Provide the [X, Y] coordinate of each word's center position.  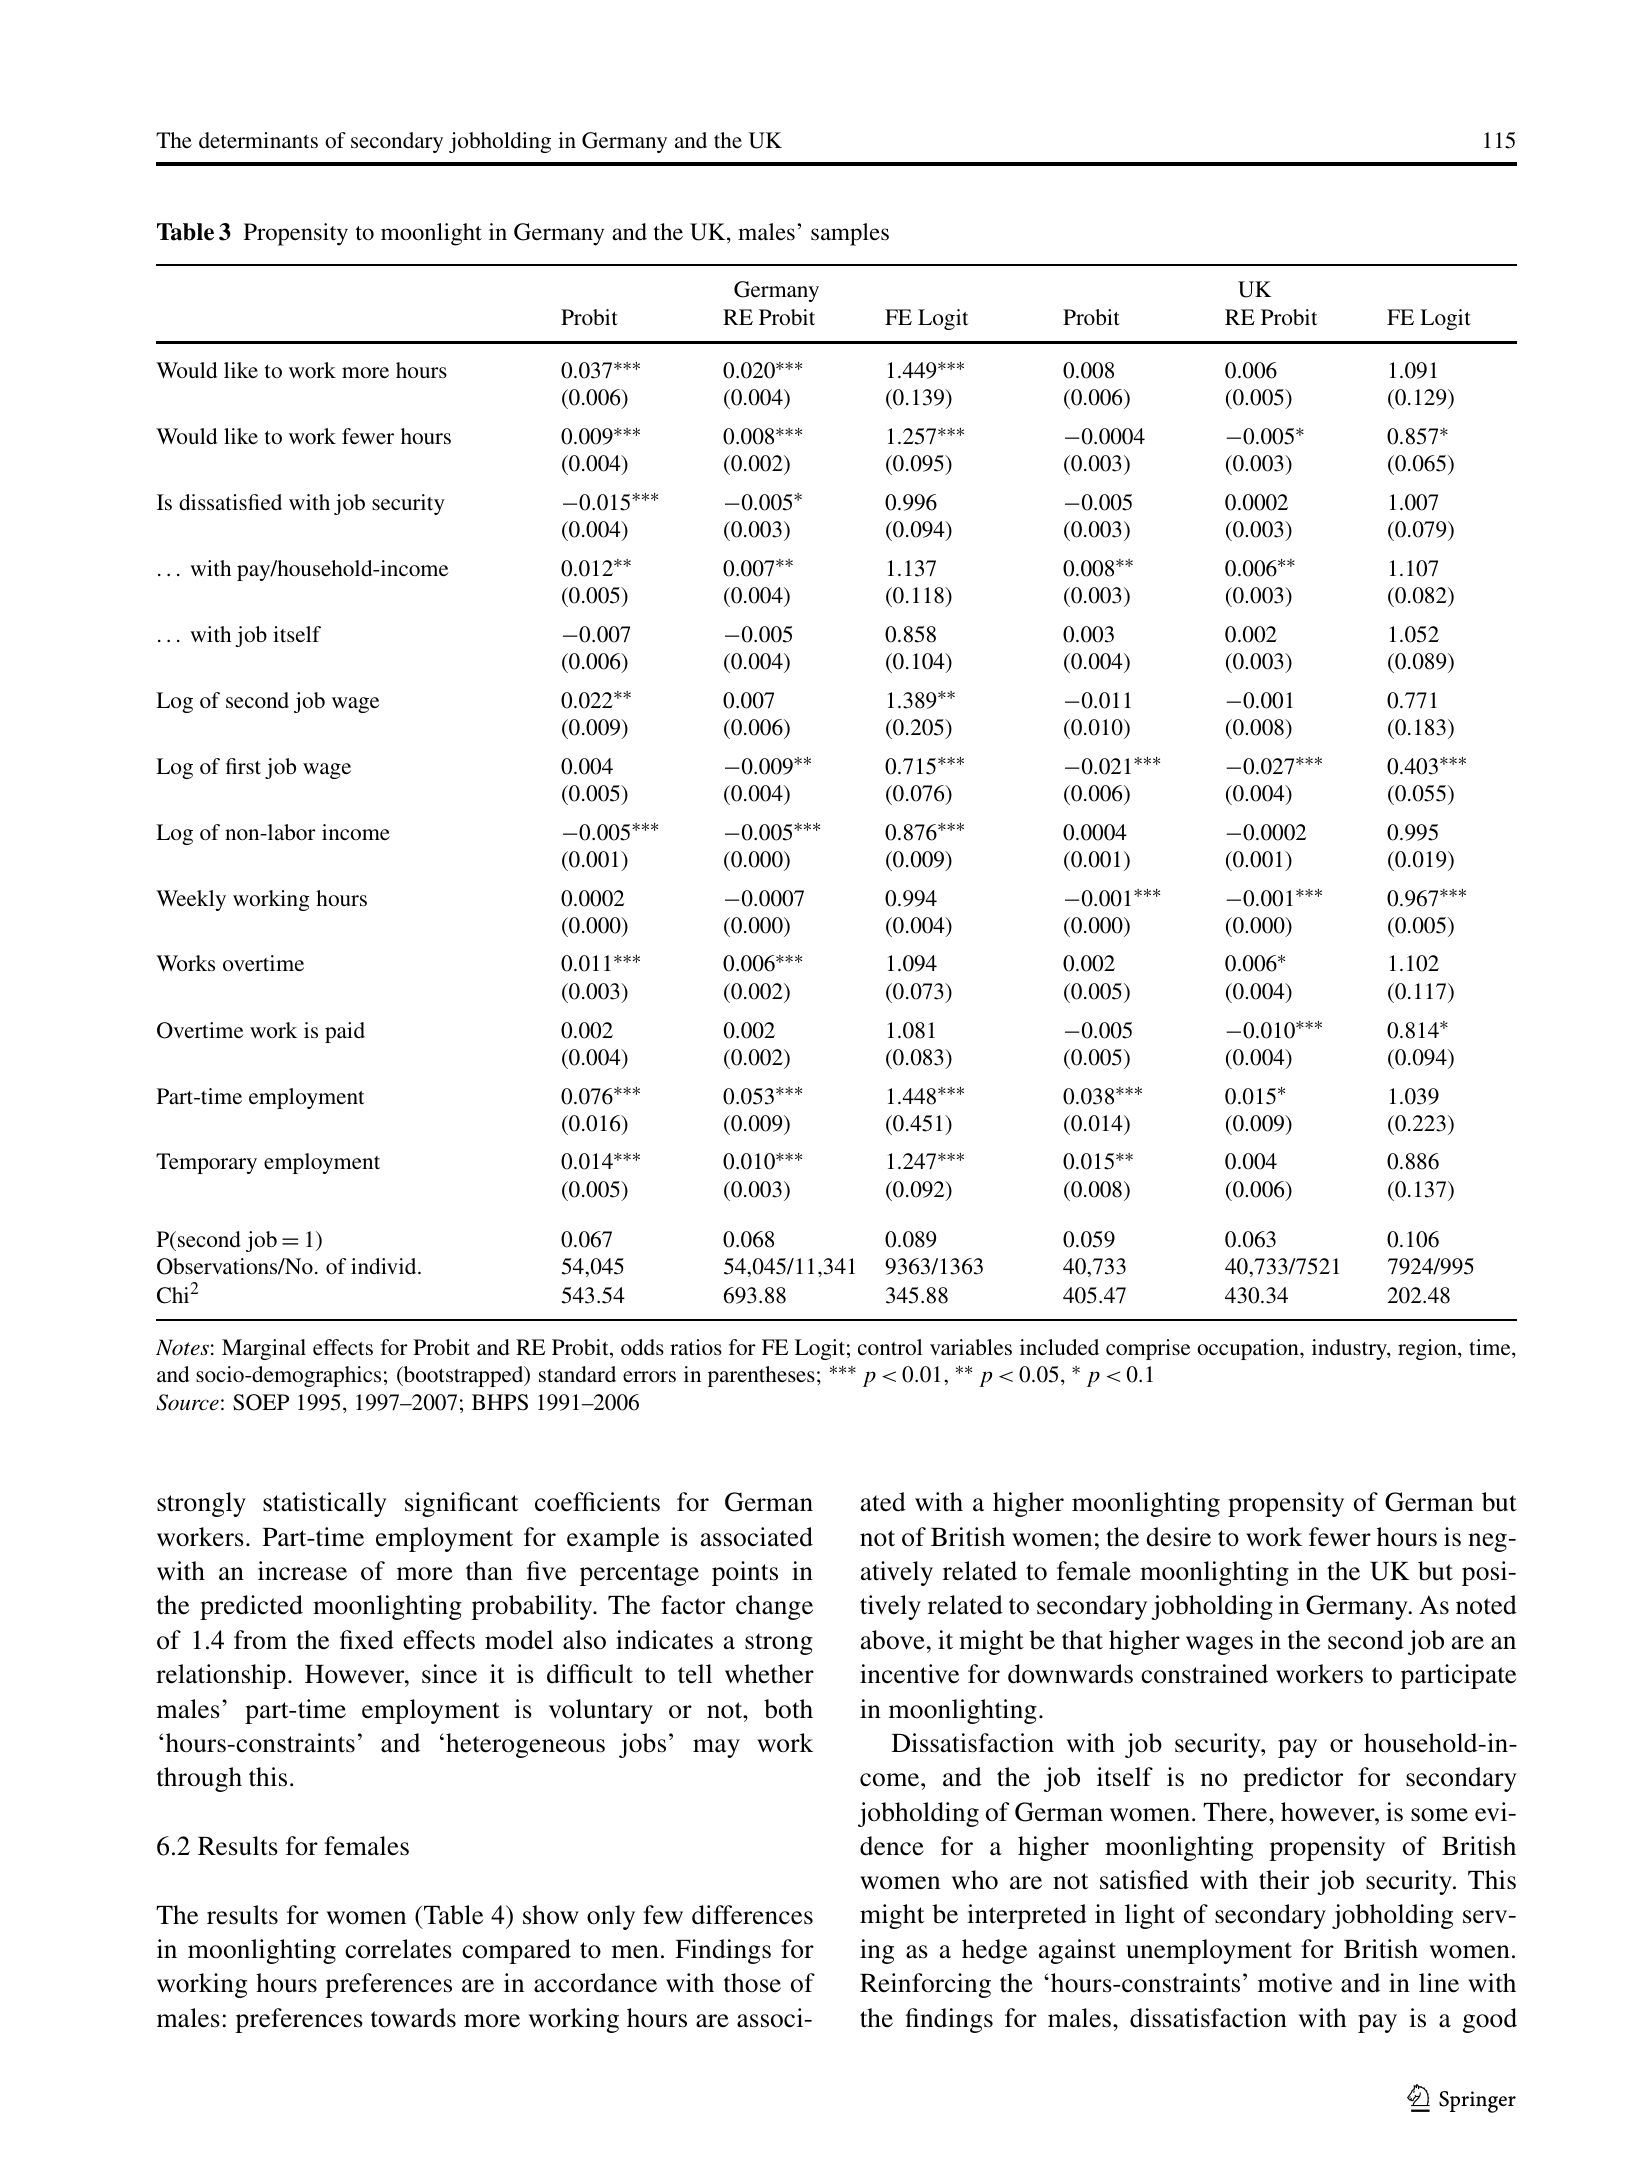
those [752, 1983]
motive [1295, 1983]
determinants [258, 140]
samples [850, 234]
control [890, 1347]
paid [345, 1032]
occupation [1249, 1349]
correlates [398, 1949]
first [243, 766]
